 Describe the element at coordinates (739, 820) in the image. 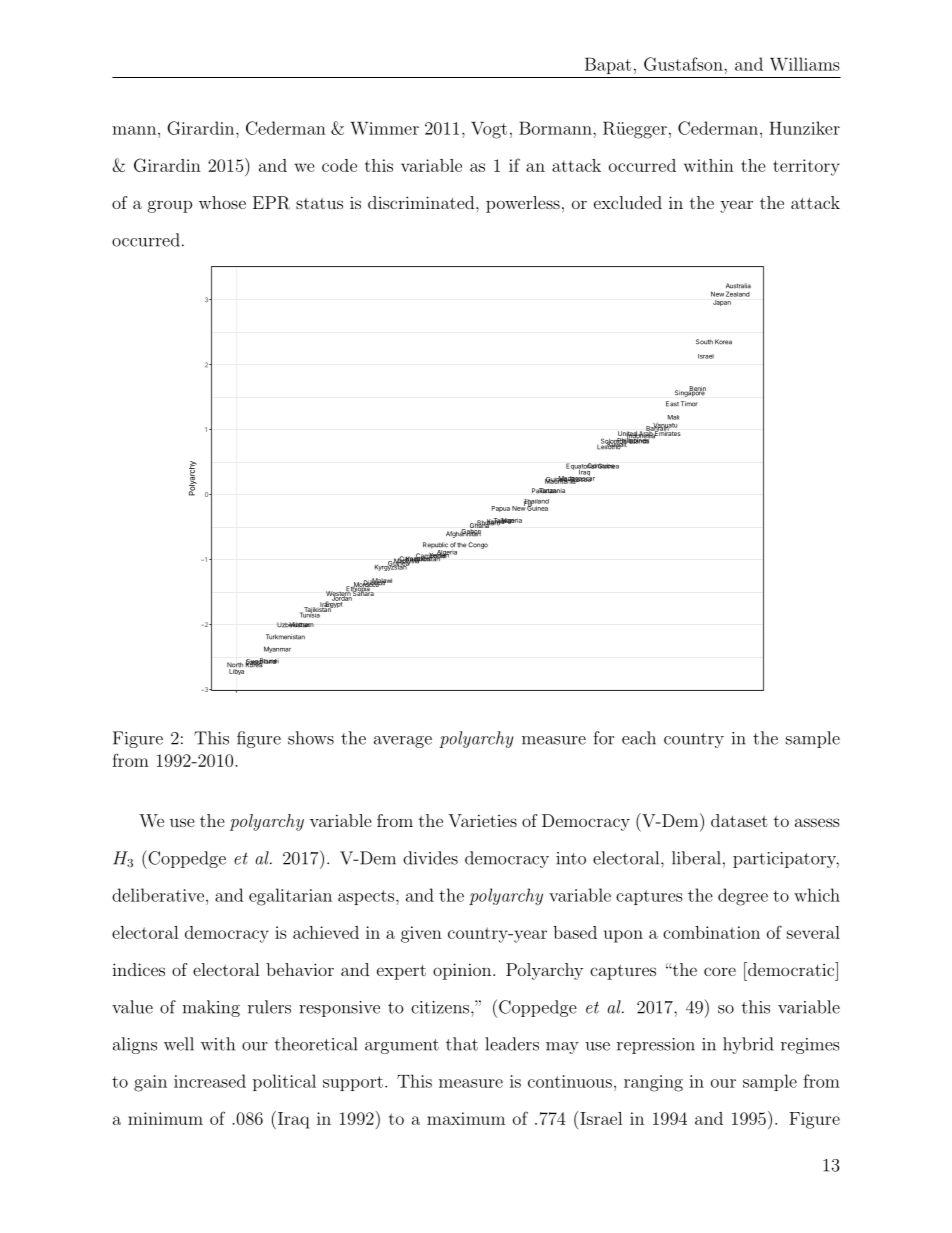

I see `dataset` at that location.
